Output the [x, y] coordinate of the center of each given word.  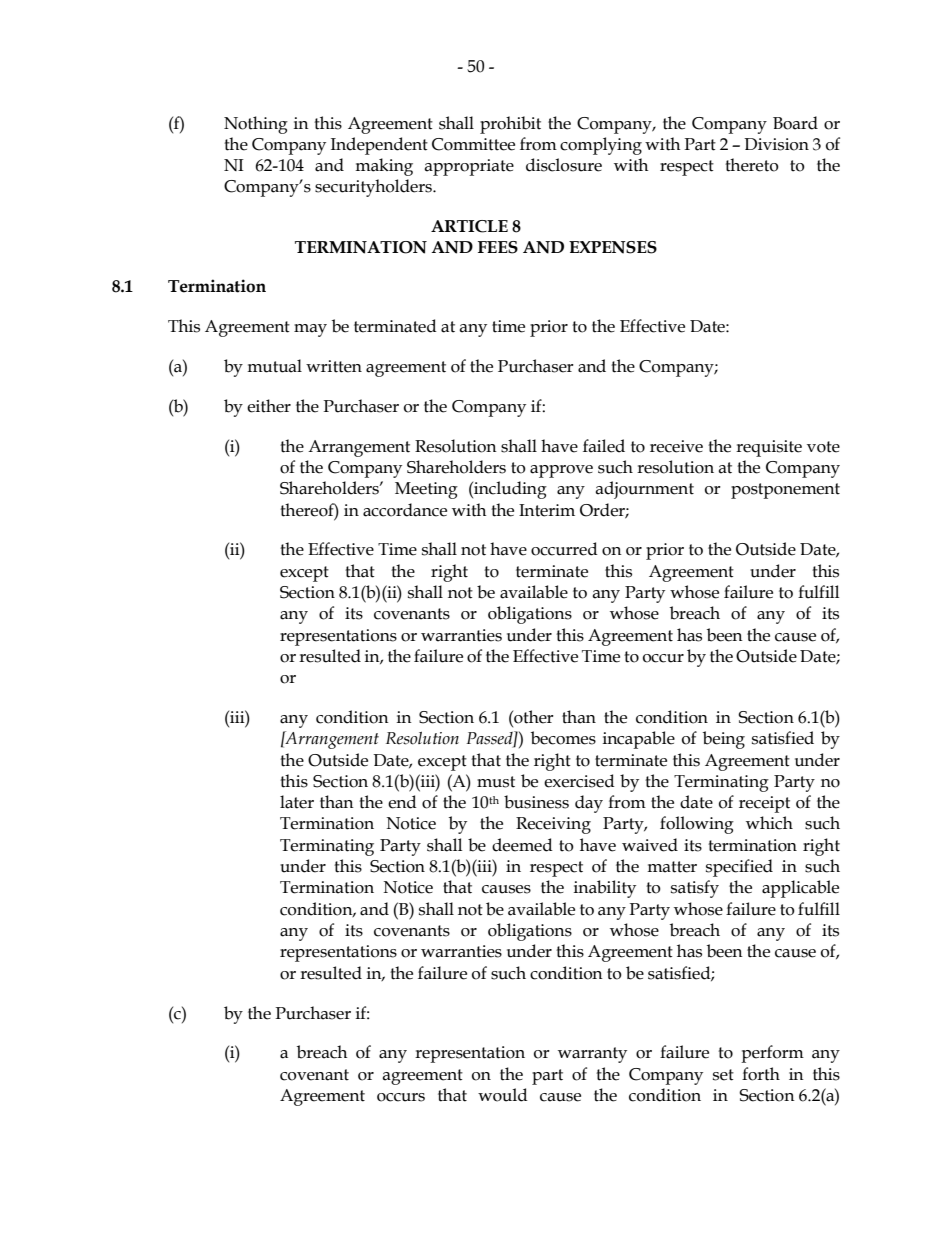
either [269, 406]
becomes [563, 738]
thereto [752, 165]
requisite [769, 448]
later [297, 802]
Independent [379, 146]
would [503, 1095]
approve [561, 471]
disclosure [564, 165]
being [724, 740]
